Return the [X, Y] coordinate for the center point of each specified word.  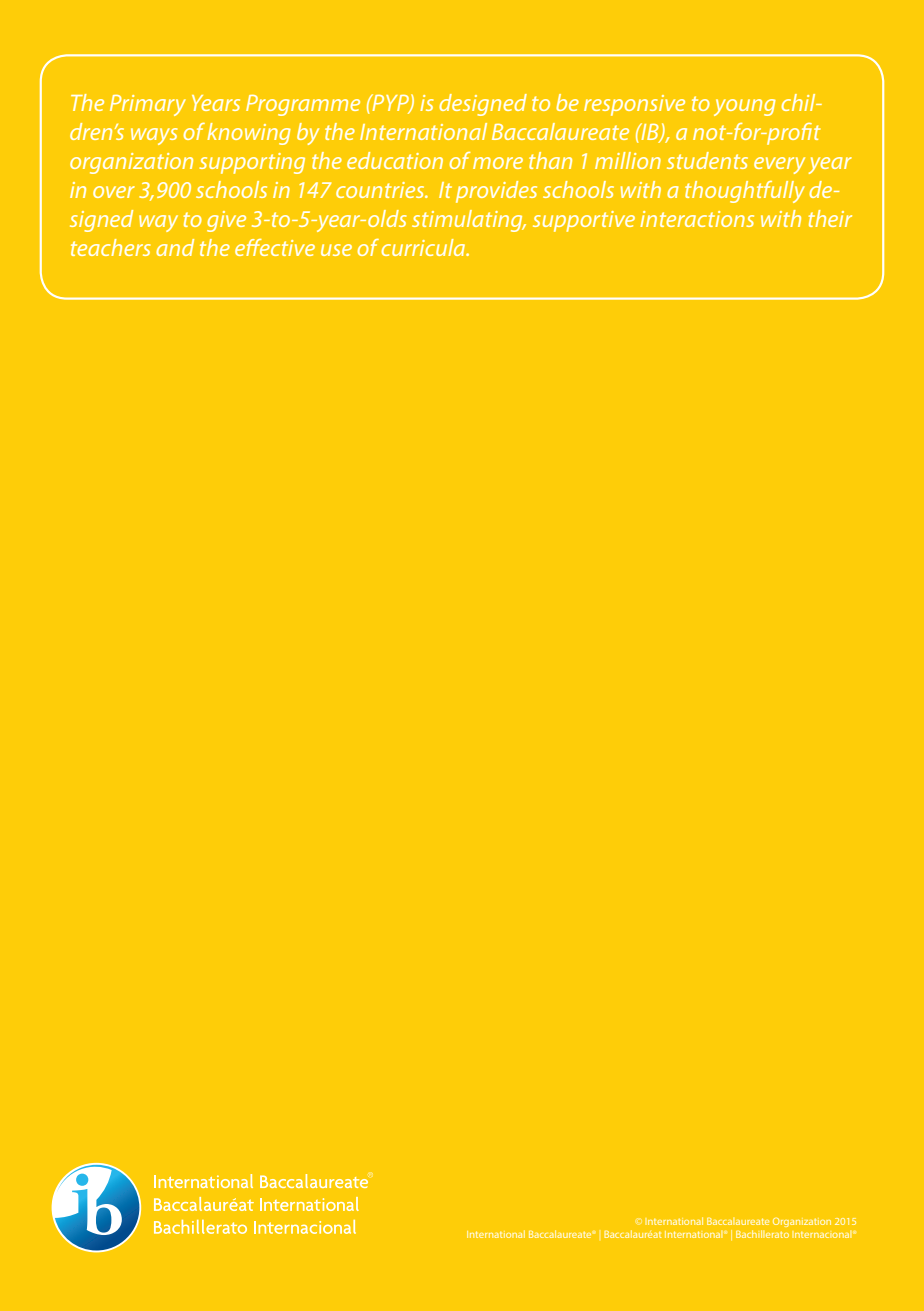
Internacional [821, 1234]
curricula [424, 247]
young [745, 107]
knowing [249, 134]
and [175, 247]
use [336, 250]
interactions [697, 219]
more [498, 163]
